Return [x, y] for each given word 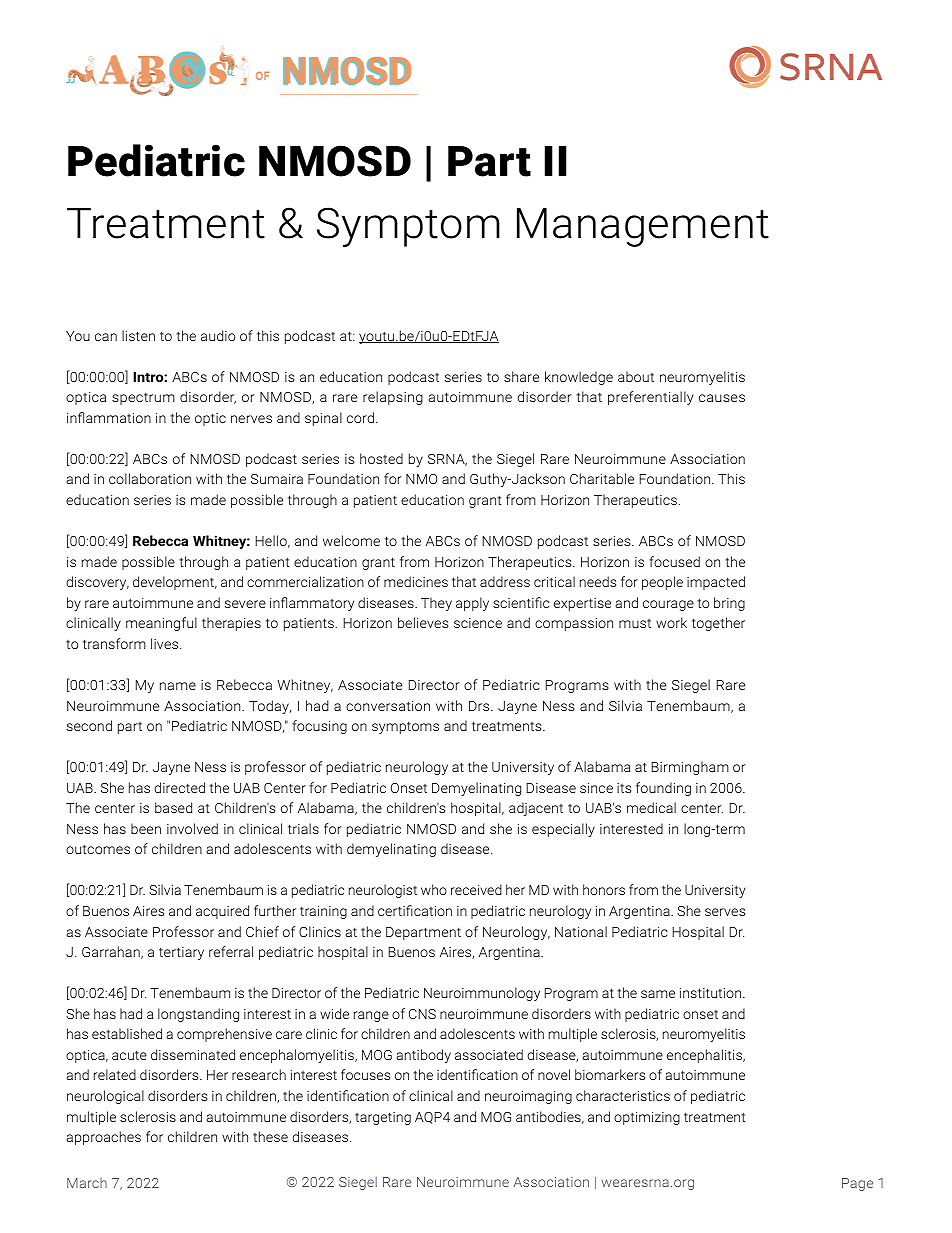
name [178, 686]
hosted [381, 458]
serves [725, 912]
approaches [103, 1138]
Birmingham [690, 768]
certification [415, 910]
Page [857, 1184]
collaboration [150, 478]
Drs [480, 706]
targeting [383, 1118]
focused [674, 561]
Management [643, 227]
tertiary [181, 953]
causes [722, 398]
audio [218, 335]
